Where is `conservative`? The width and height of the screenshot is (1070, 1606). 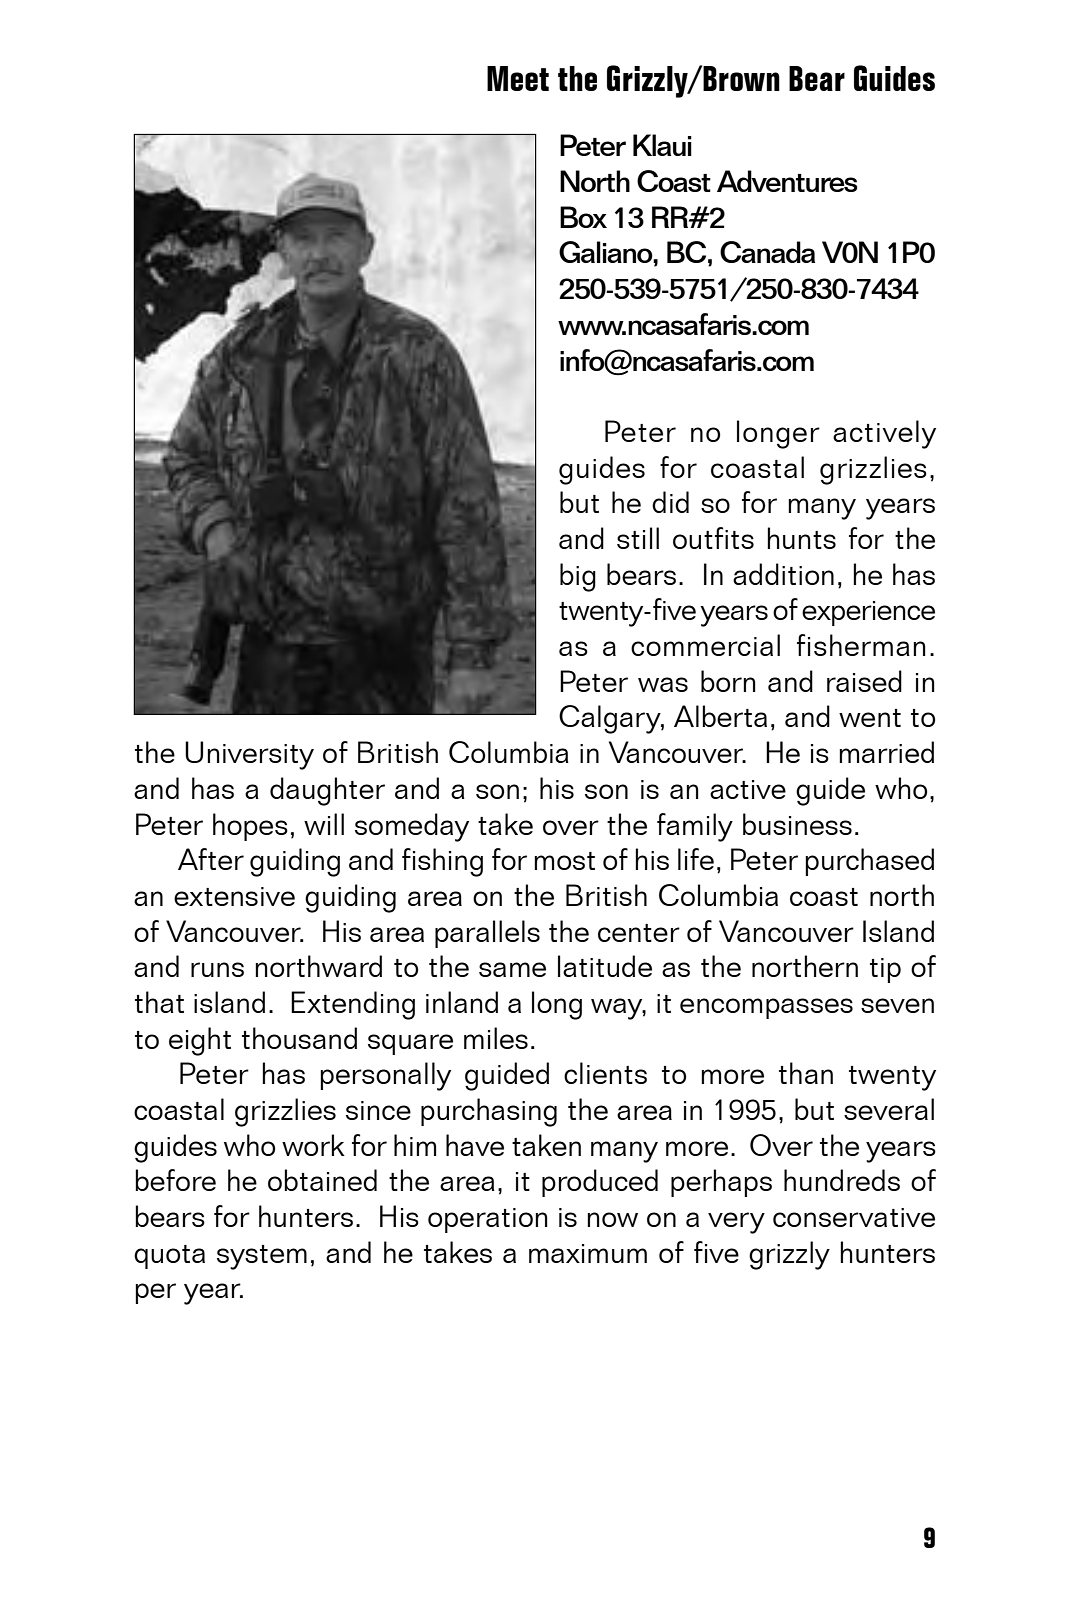 conservative is located at coordinates (854, 1217).
